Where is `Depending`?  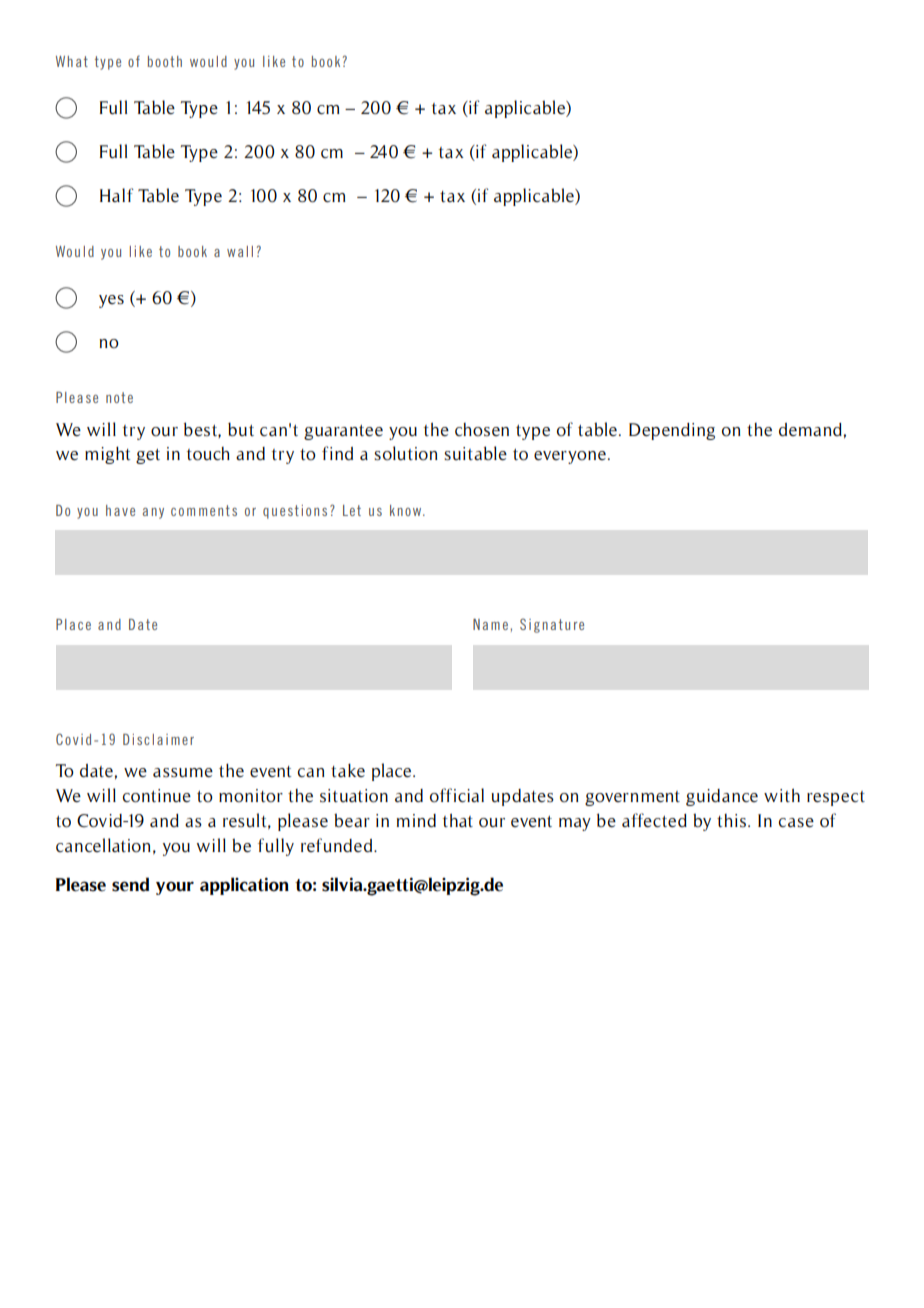
Depending is located at coordinates (672, 431).
